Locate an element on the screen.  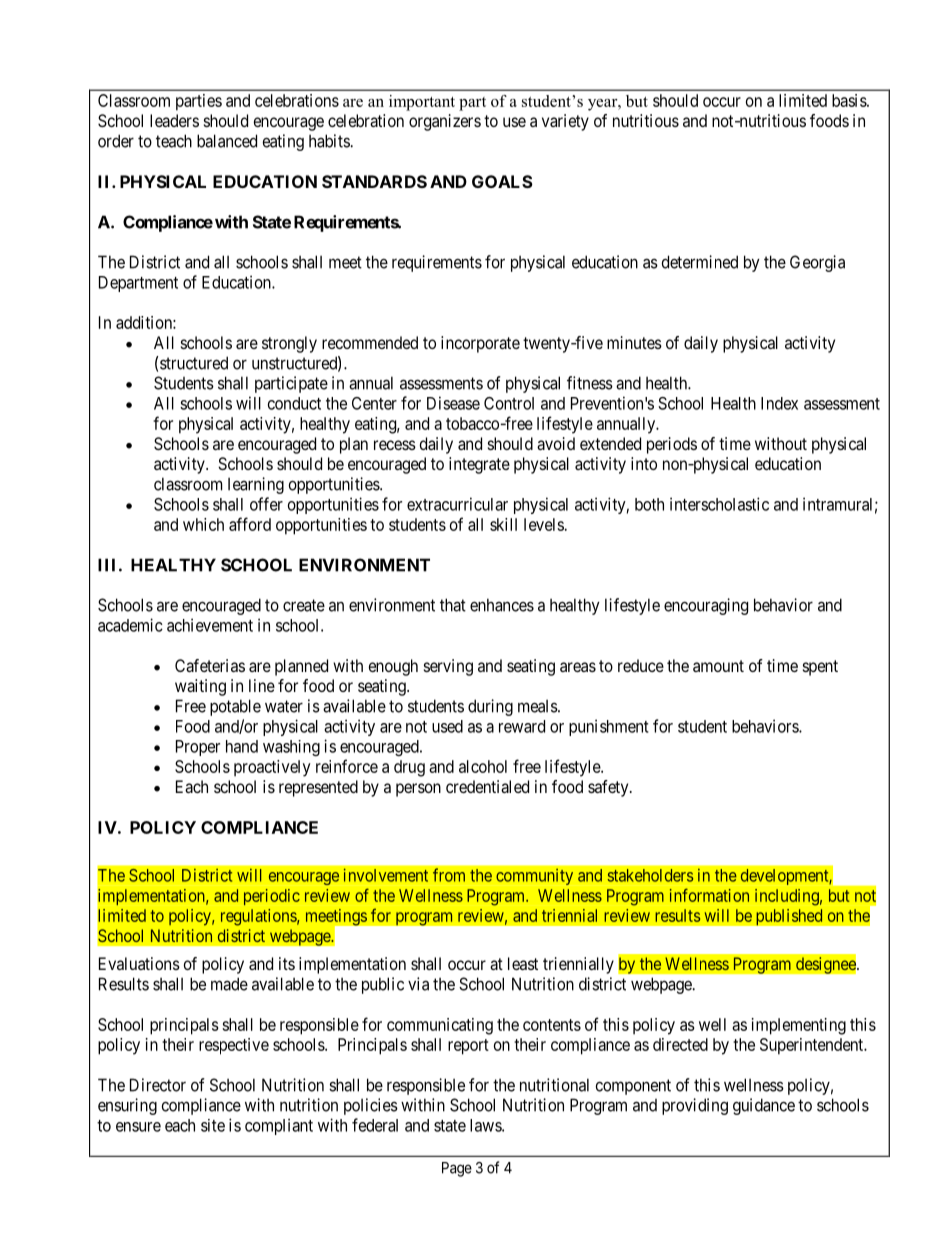
Director is located at coordinates (158, 1085).
